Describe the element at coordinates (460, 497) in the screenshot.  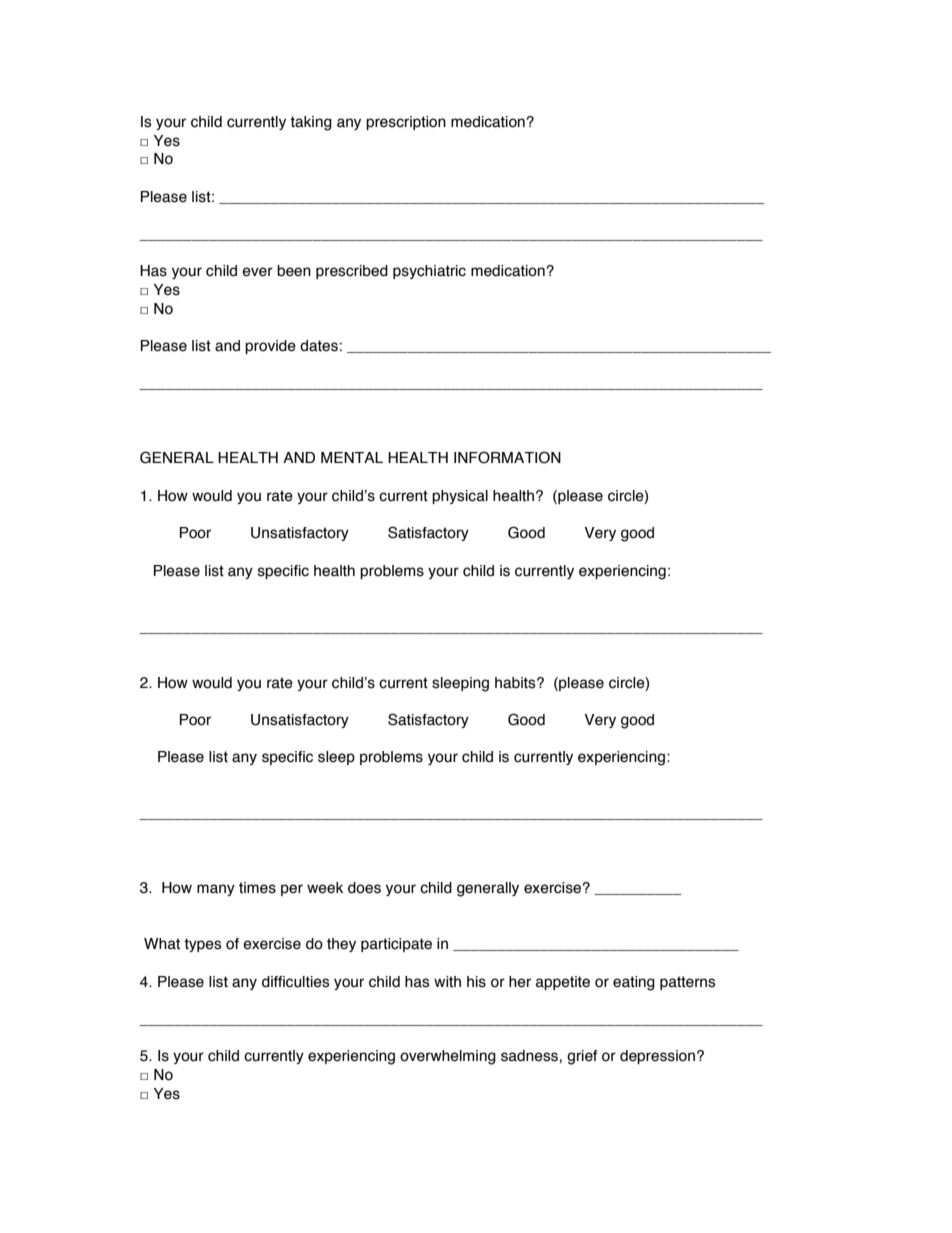
I see `physical` at that location.
